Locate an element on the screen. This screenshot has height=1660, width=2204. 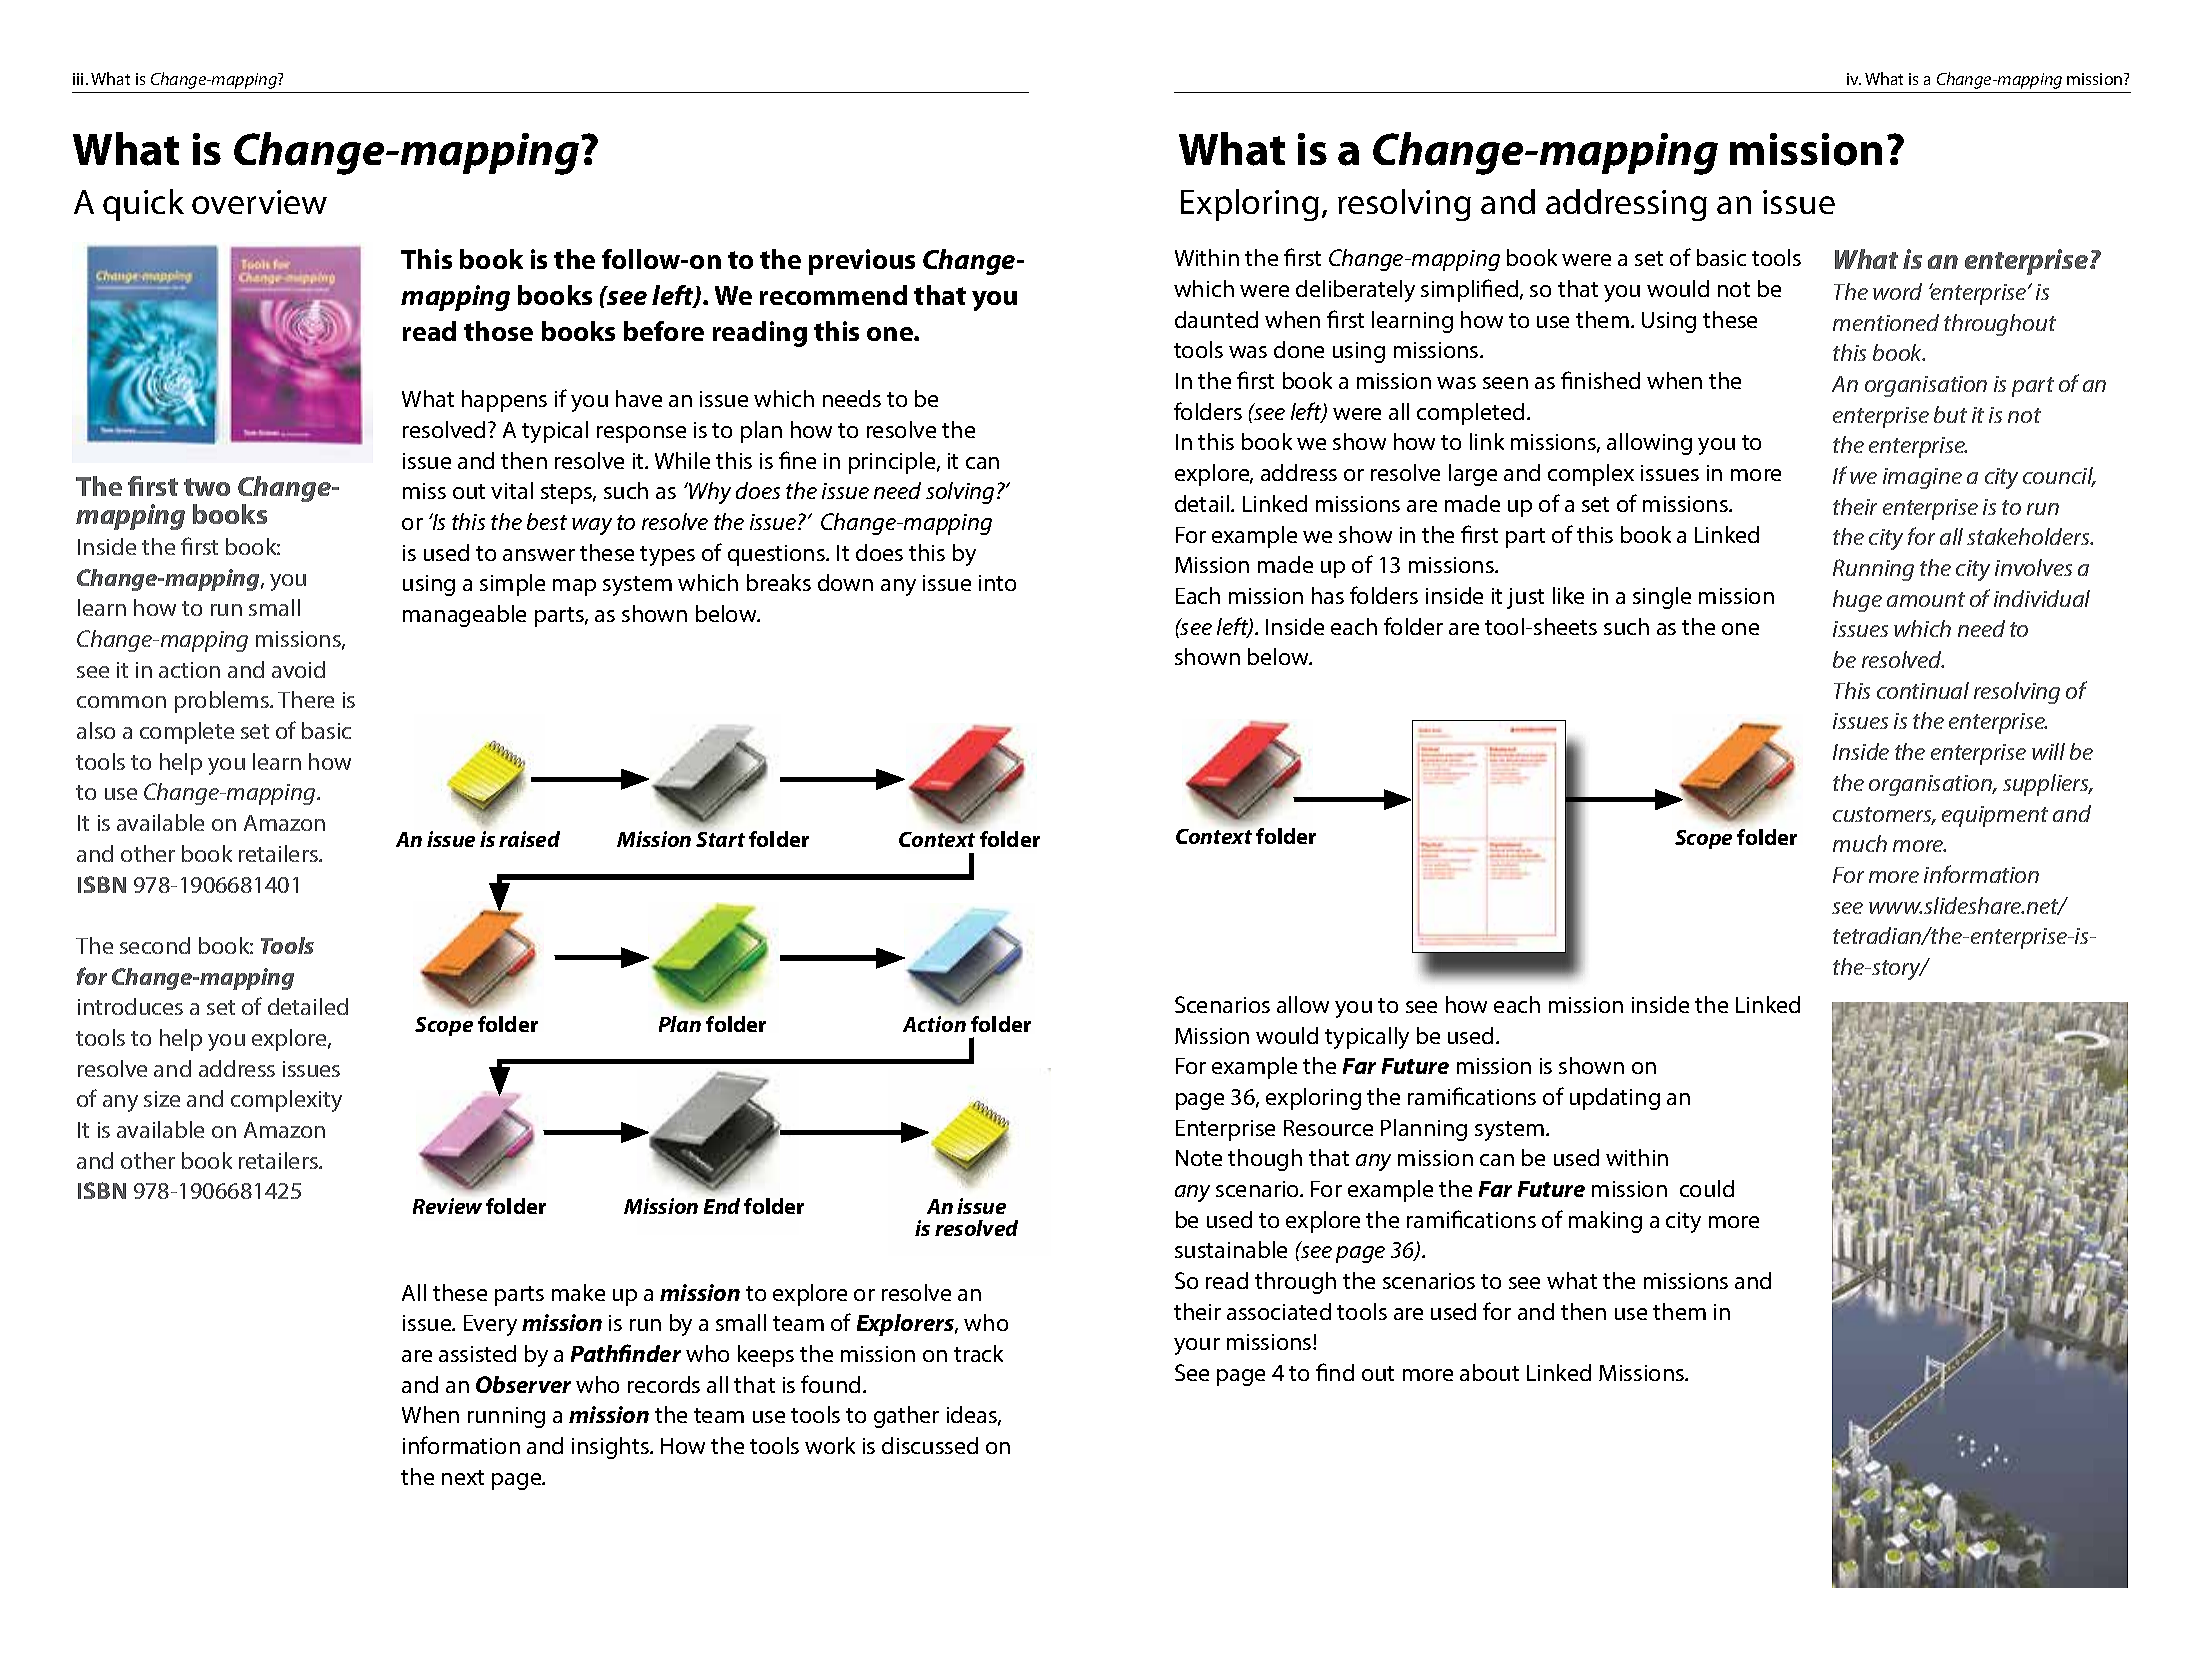
discussed is located at coordinates (930, 1445).
